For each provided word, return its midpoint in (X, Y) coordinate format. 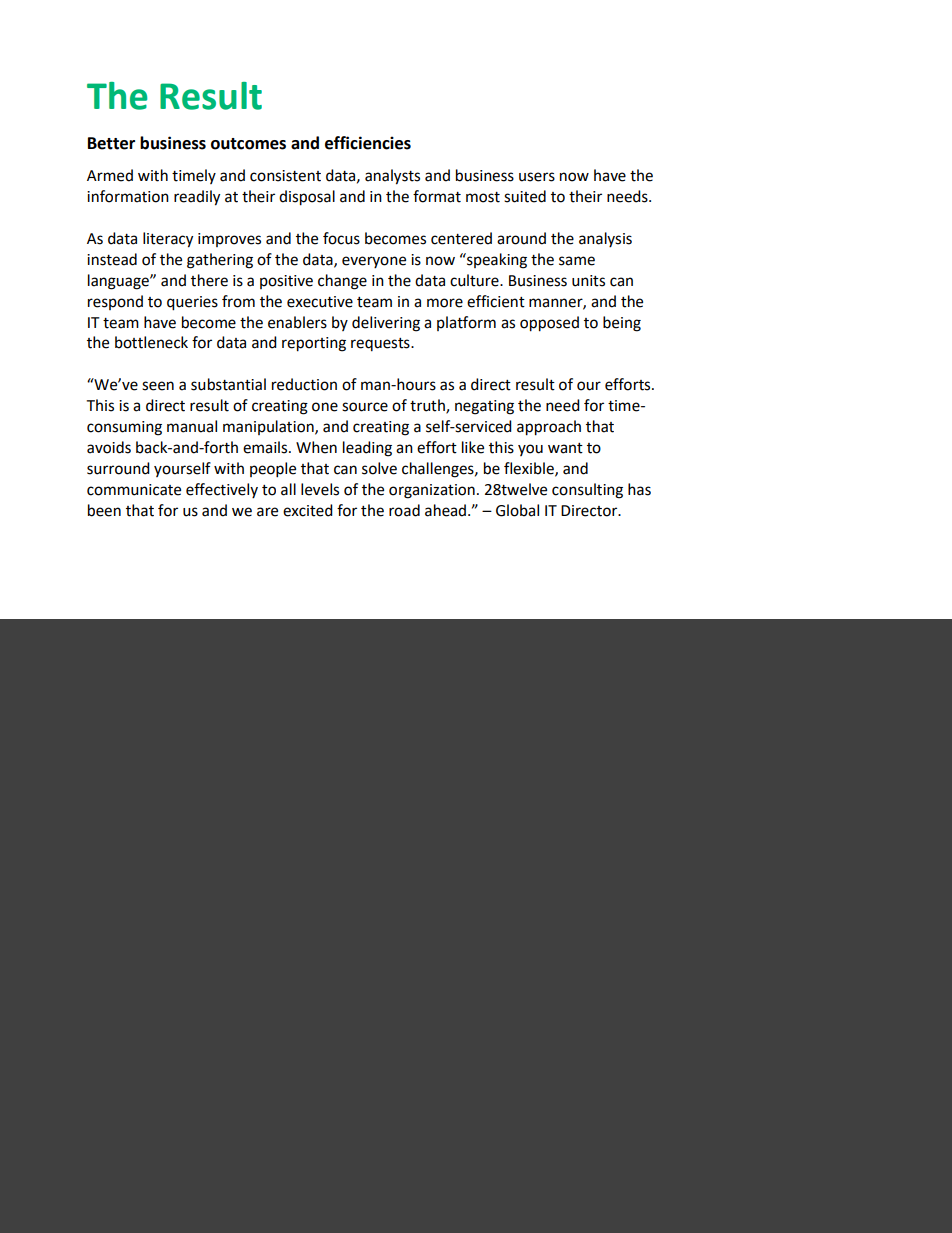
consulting (587, 491)
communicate (134, 490)
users (537, 177)
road (404, 510)
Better (111, 143)
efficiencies (368, 143)
